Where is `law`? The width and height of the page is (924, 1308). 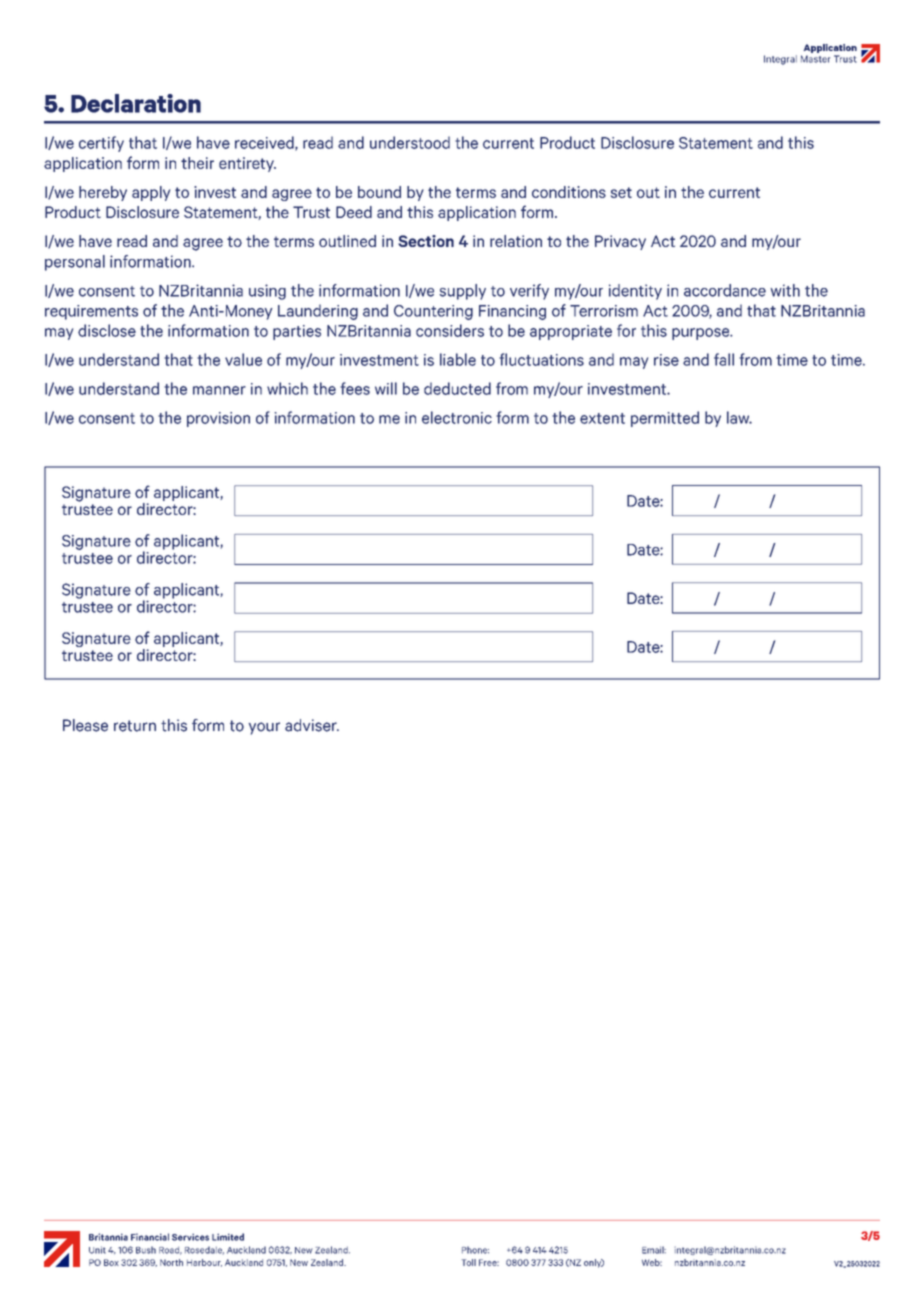
law is located at coordinates (739, 417).
